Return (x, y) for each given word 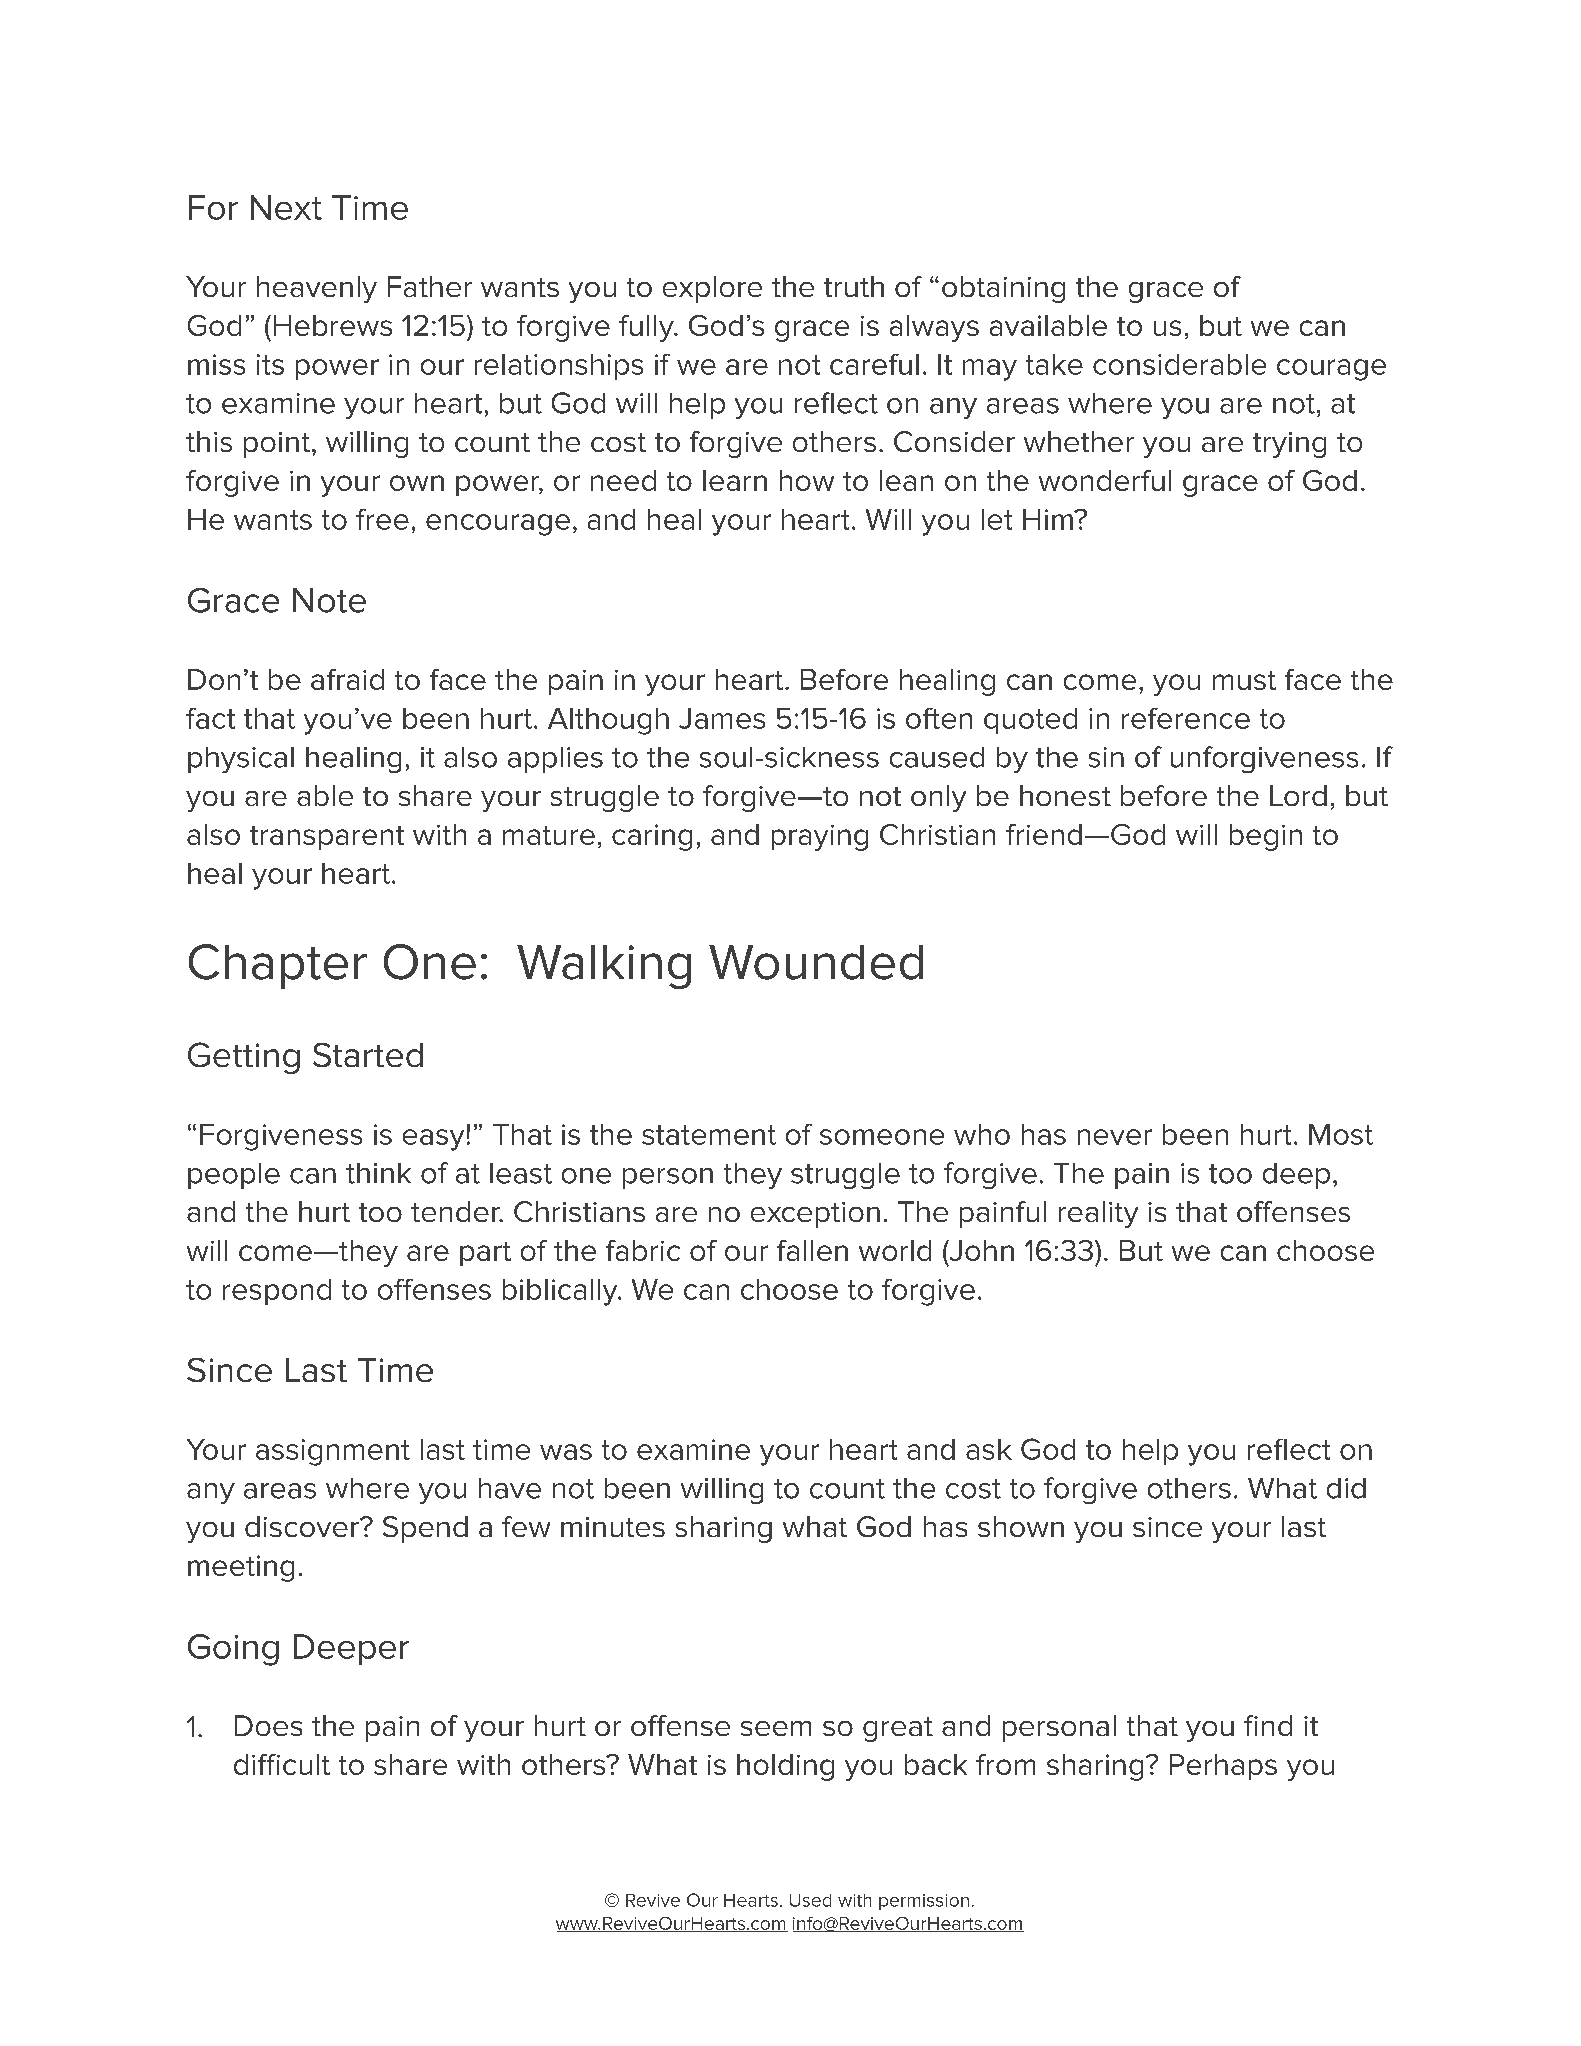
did (1346, 1488)
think (378, 1173)
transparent (327, 838)
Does (268, 1725)
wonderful (1105, 480)
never (1115, 1137)
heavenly (317, 289)
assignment (333, 1452)
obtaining (1003, 289)
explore (712, 289)
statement (709, 1135)
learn (735, 480)
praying (820, 838)
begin (1266, 837)
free (382, 519)
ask (989, 1449)
